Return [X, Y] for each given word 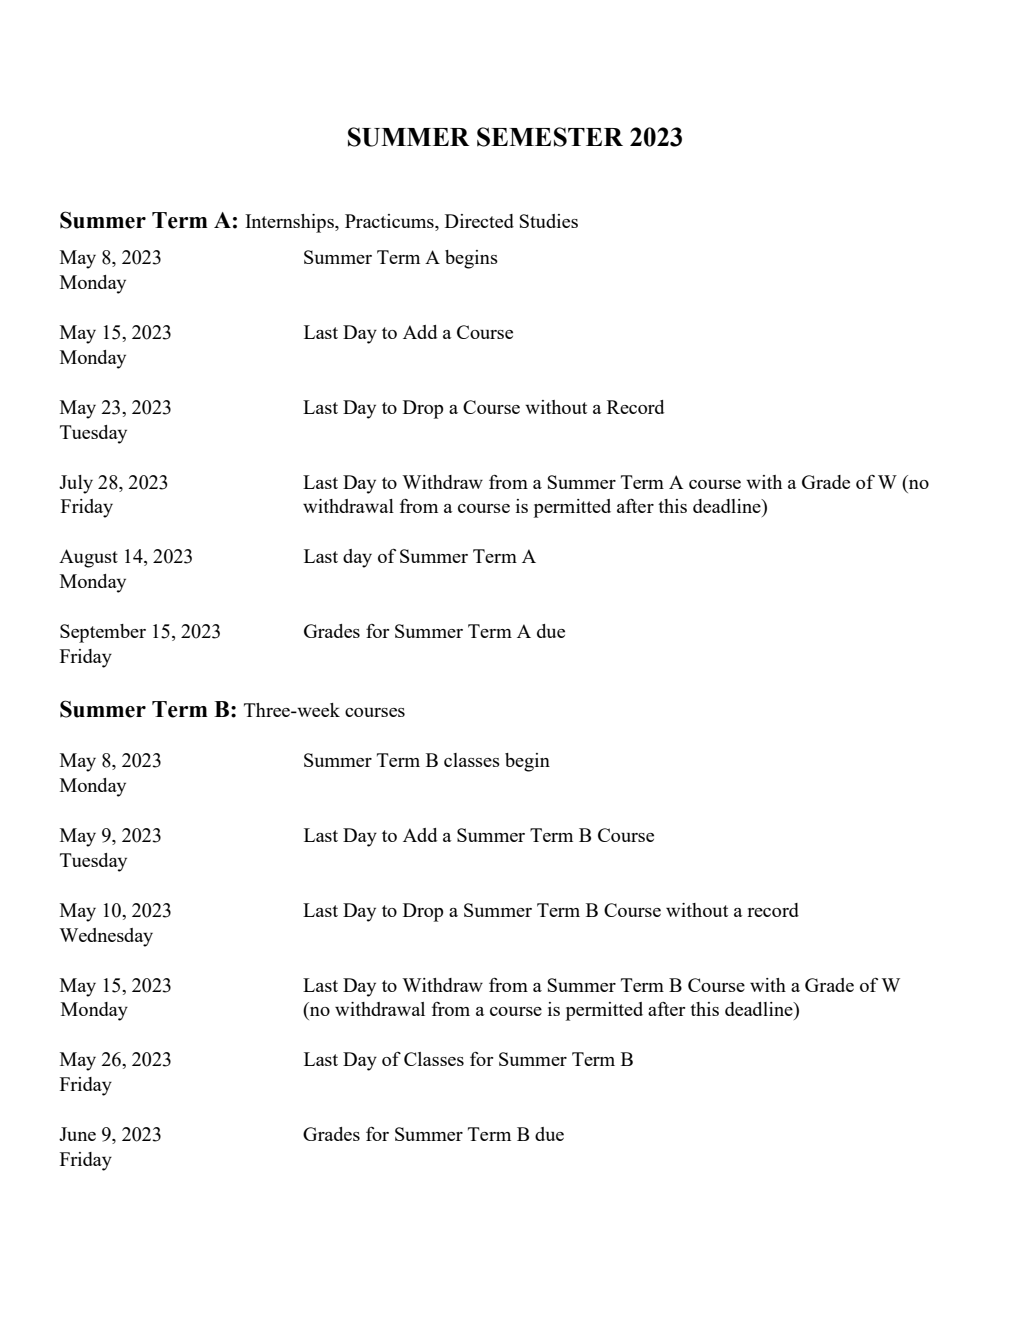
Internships [290, 223]
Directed [479, 221]
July [76, 484]
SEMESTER [550, 137]
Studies [549, 221]
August [88, 558]
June [77, 1134]
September [103, 633]
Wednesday [106, 937]
